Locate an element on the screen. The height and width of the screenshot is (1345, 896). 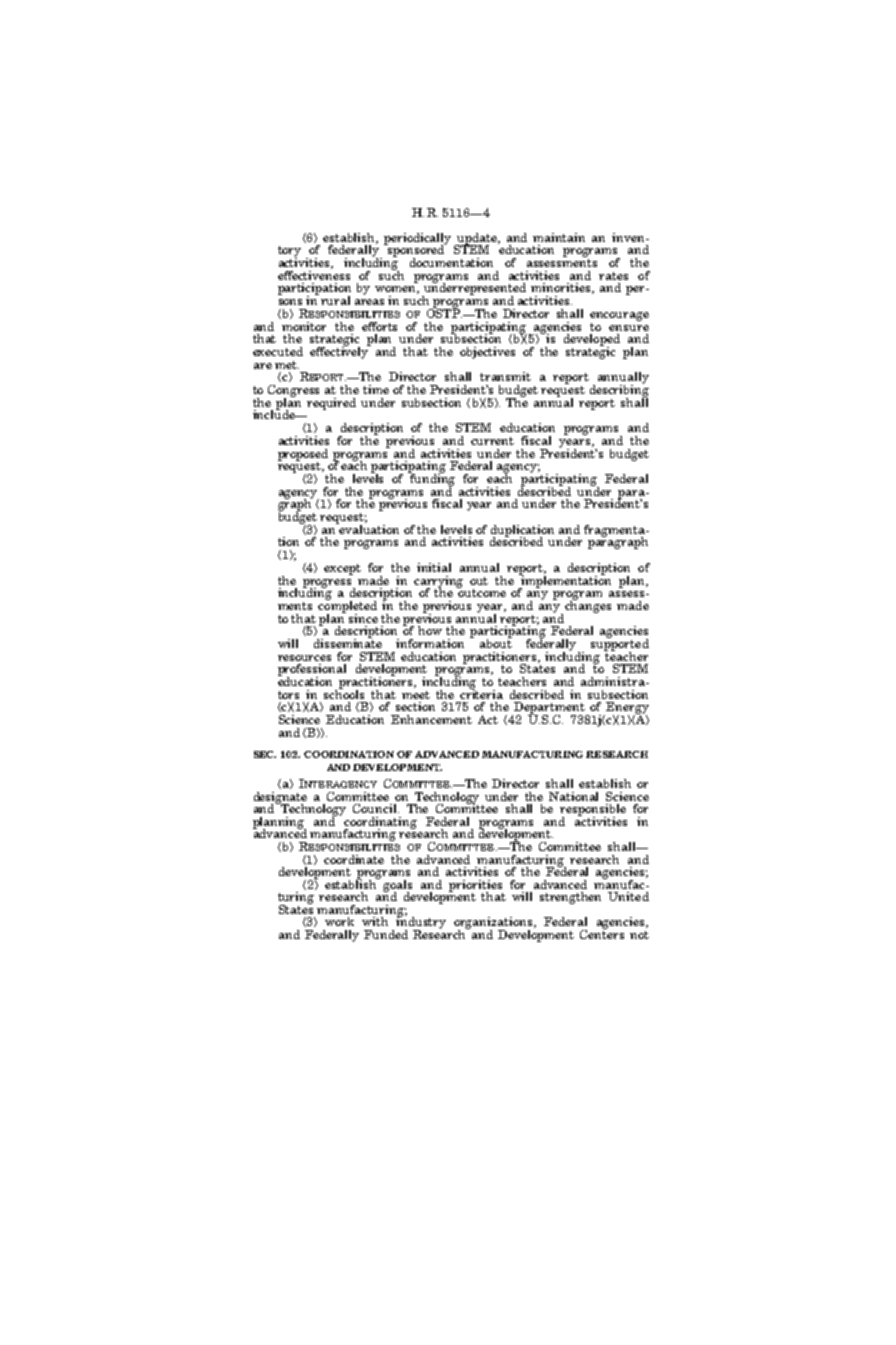
describing is located at coordinates (619, 390).
